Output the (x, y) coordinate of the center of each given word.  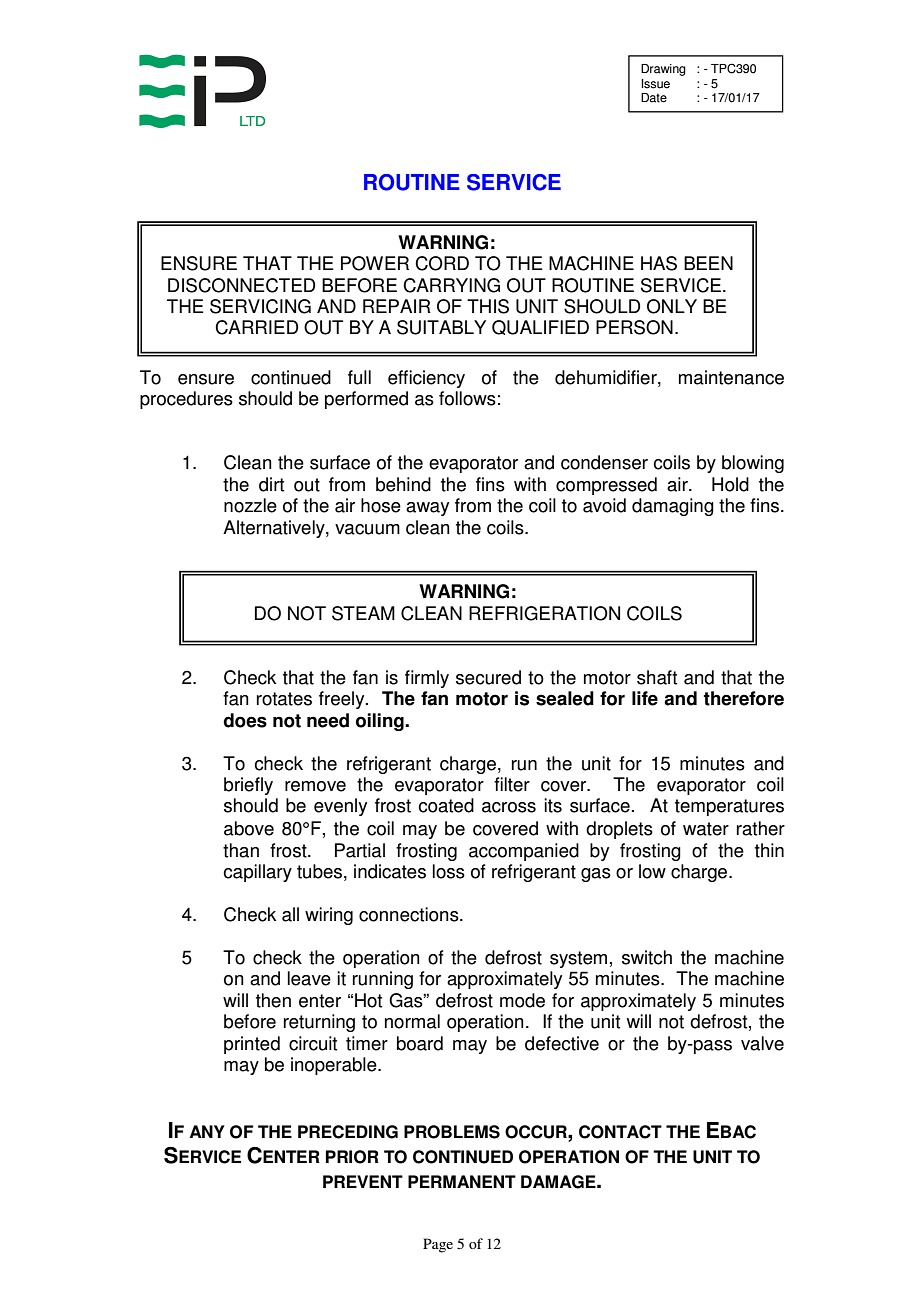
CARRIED (256, 327)
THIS (488, 306)
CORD (442, 263)
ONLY (672, 306)
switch (647, 957)
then (273, 1000)
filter (512, 784)
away (427, 509)
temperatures (729, 807)
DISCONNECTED (241, 285)
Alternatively (275, 529)
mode (522, 1000)
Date (654, 98)
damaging (673, 507)
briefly (248, 786)
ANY (207, 1131)
